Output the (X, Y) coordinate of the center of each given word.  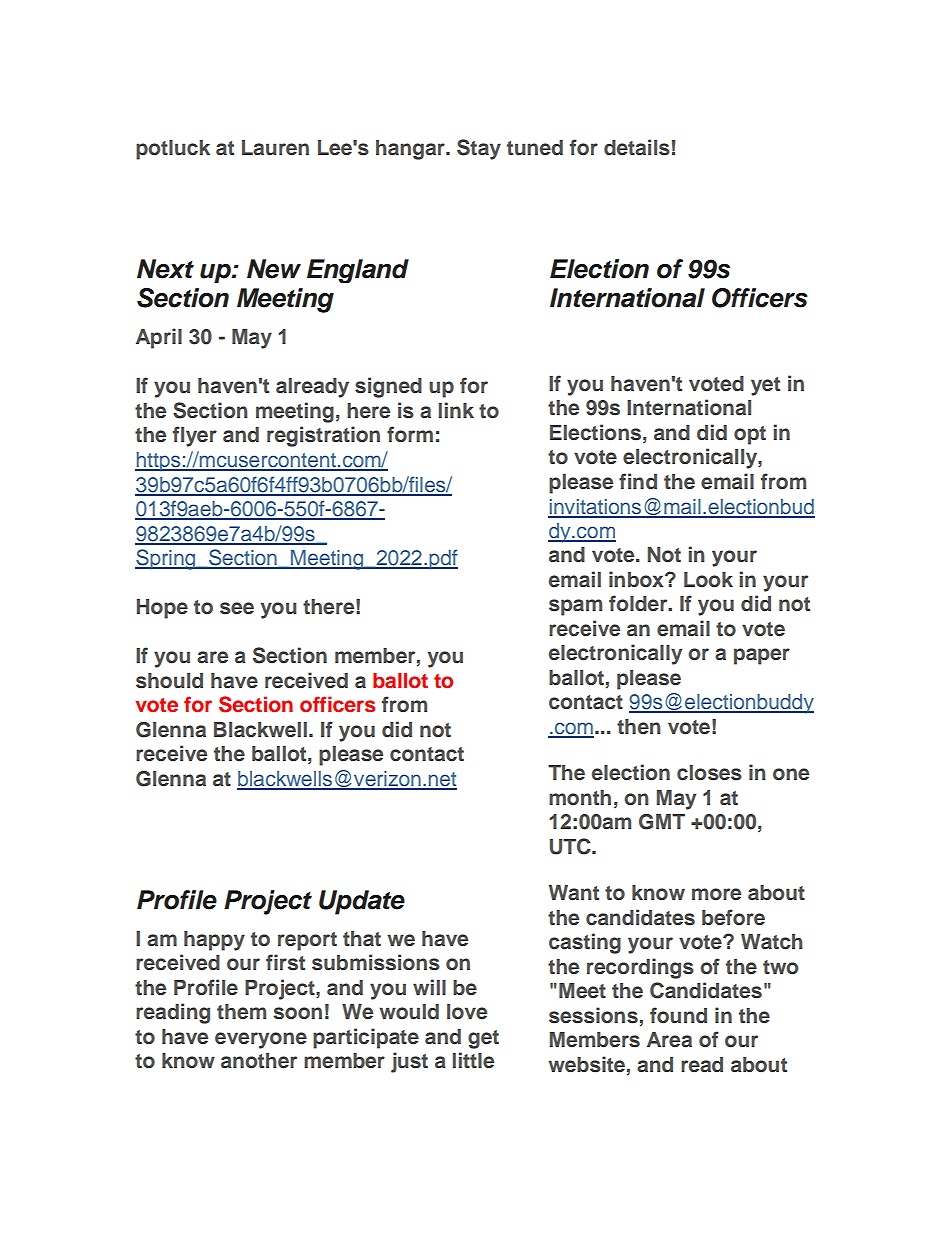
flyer (195, 436)
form (410, 434)
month (580, 798)
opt (750, 435)
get (483, 1039)
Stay (479, 149)
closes (709, 773)
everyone (261, 1040)
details (637, 147)
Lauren (275, 148)
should (169, 681)
